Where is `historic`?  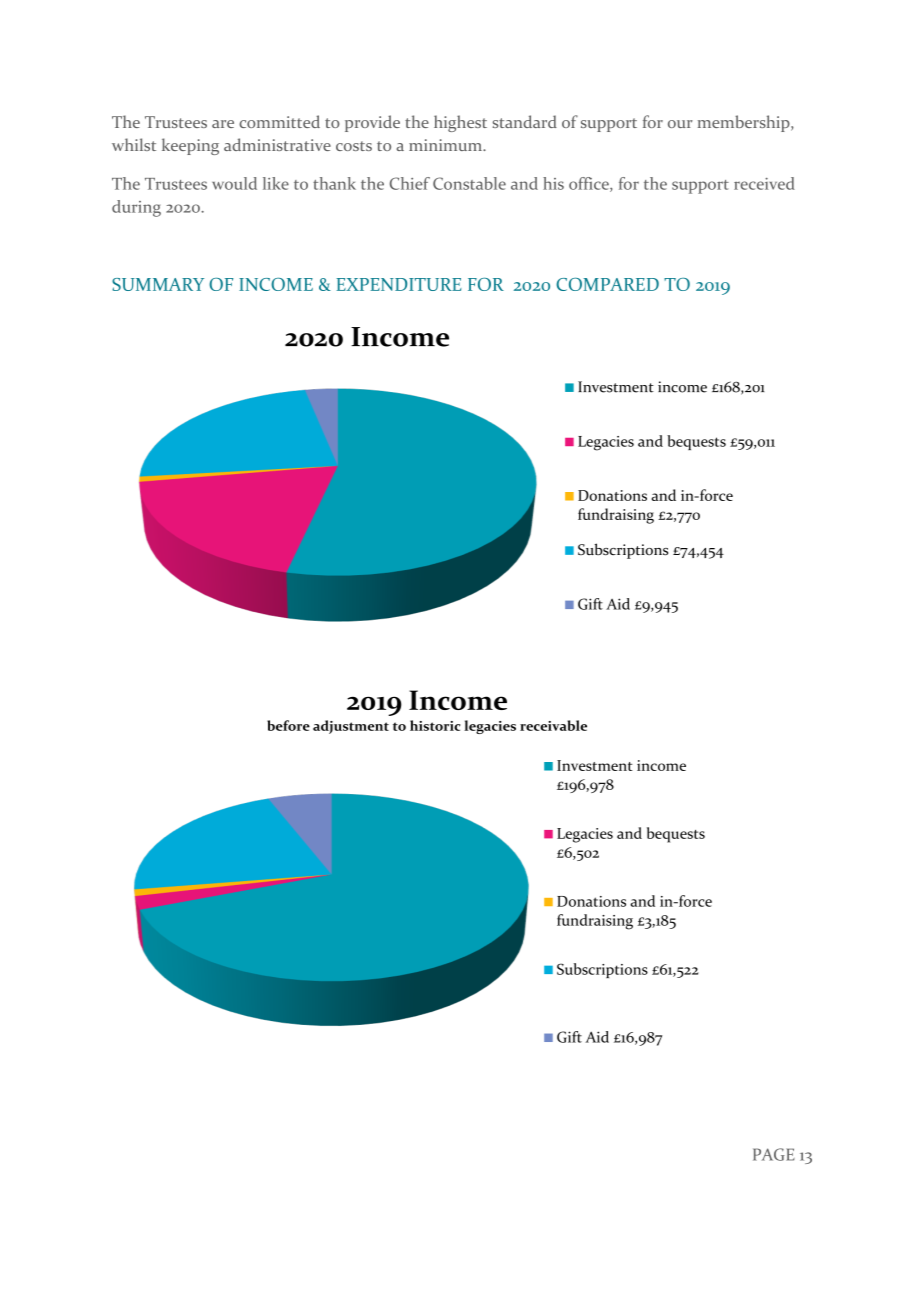
historic is located at coordinates (435, 725).
